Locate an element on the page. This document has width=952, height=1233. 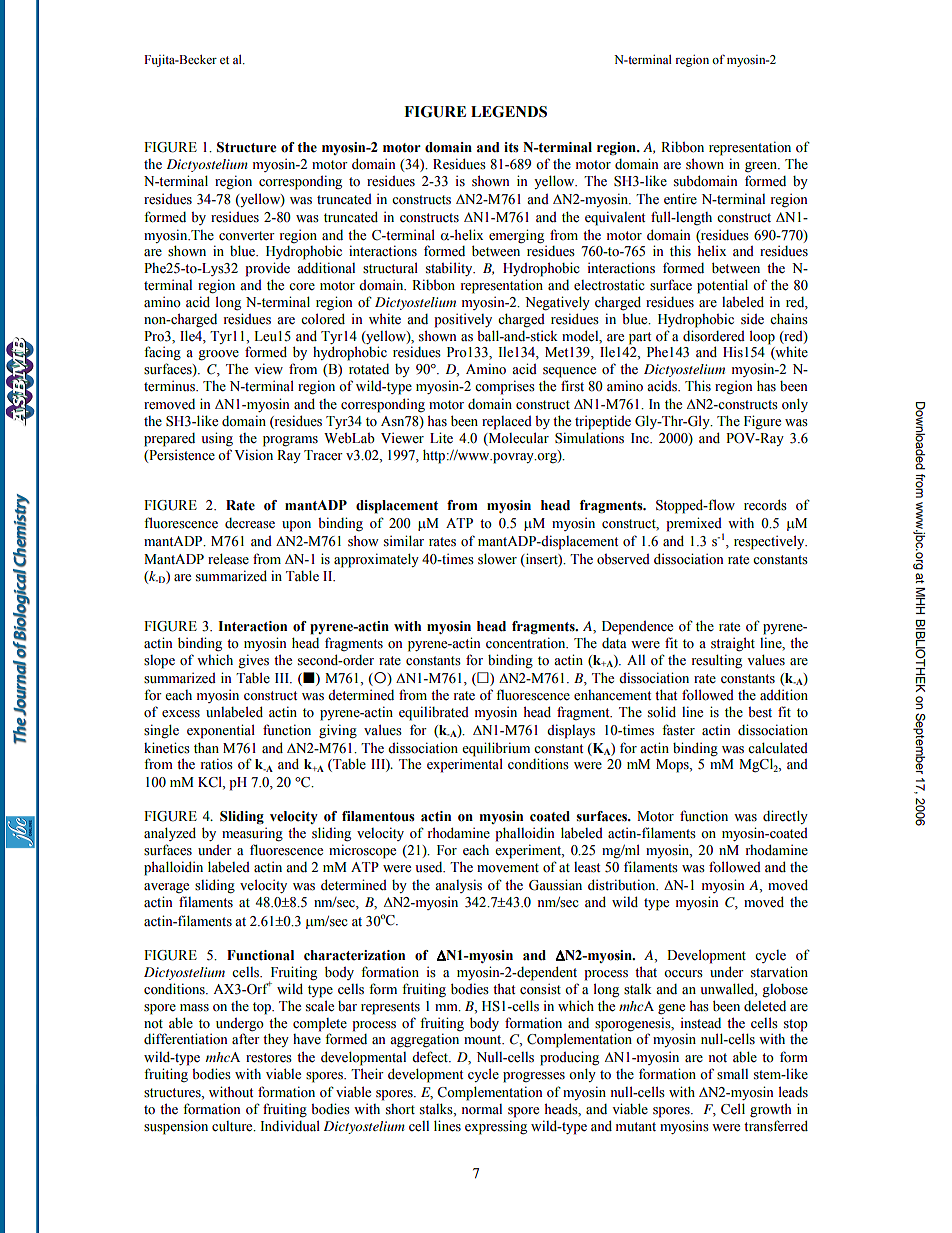
its is located at coordinates (511, 147).
